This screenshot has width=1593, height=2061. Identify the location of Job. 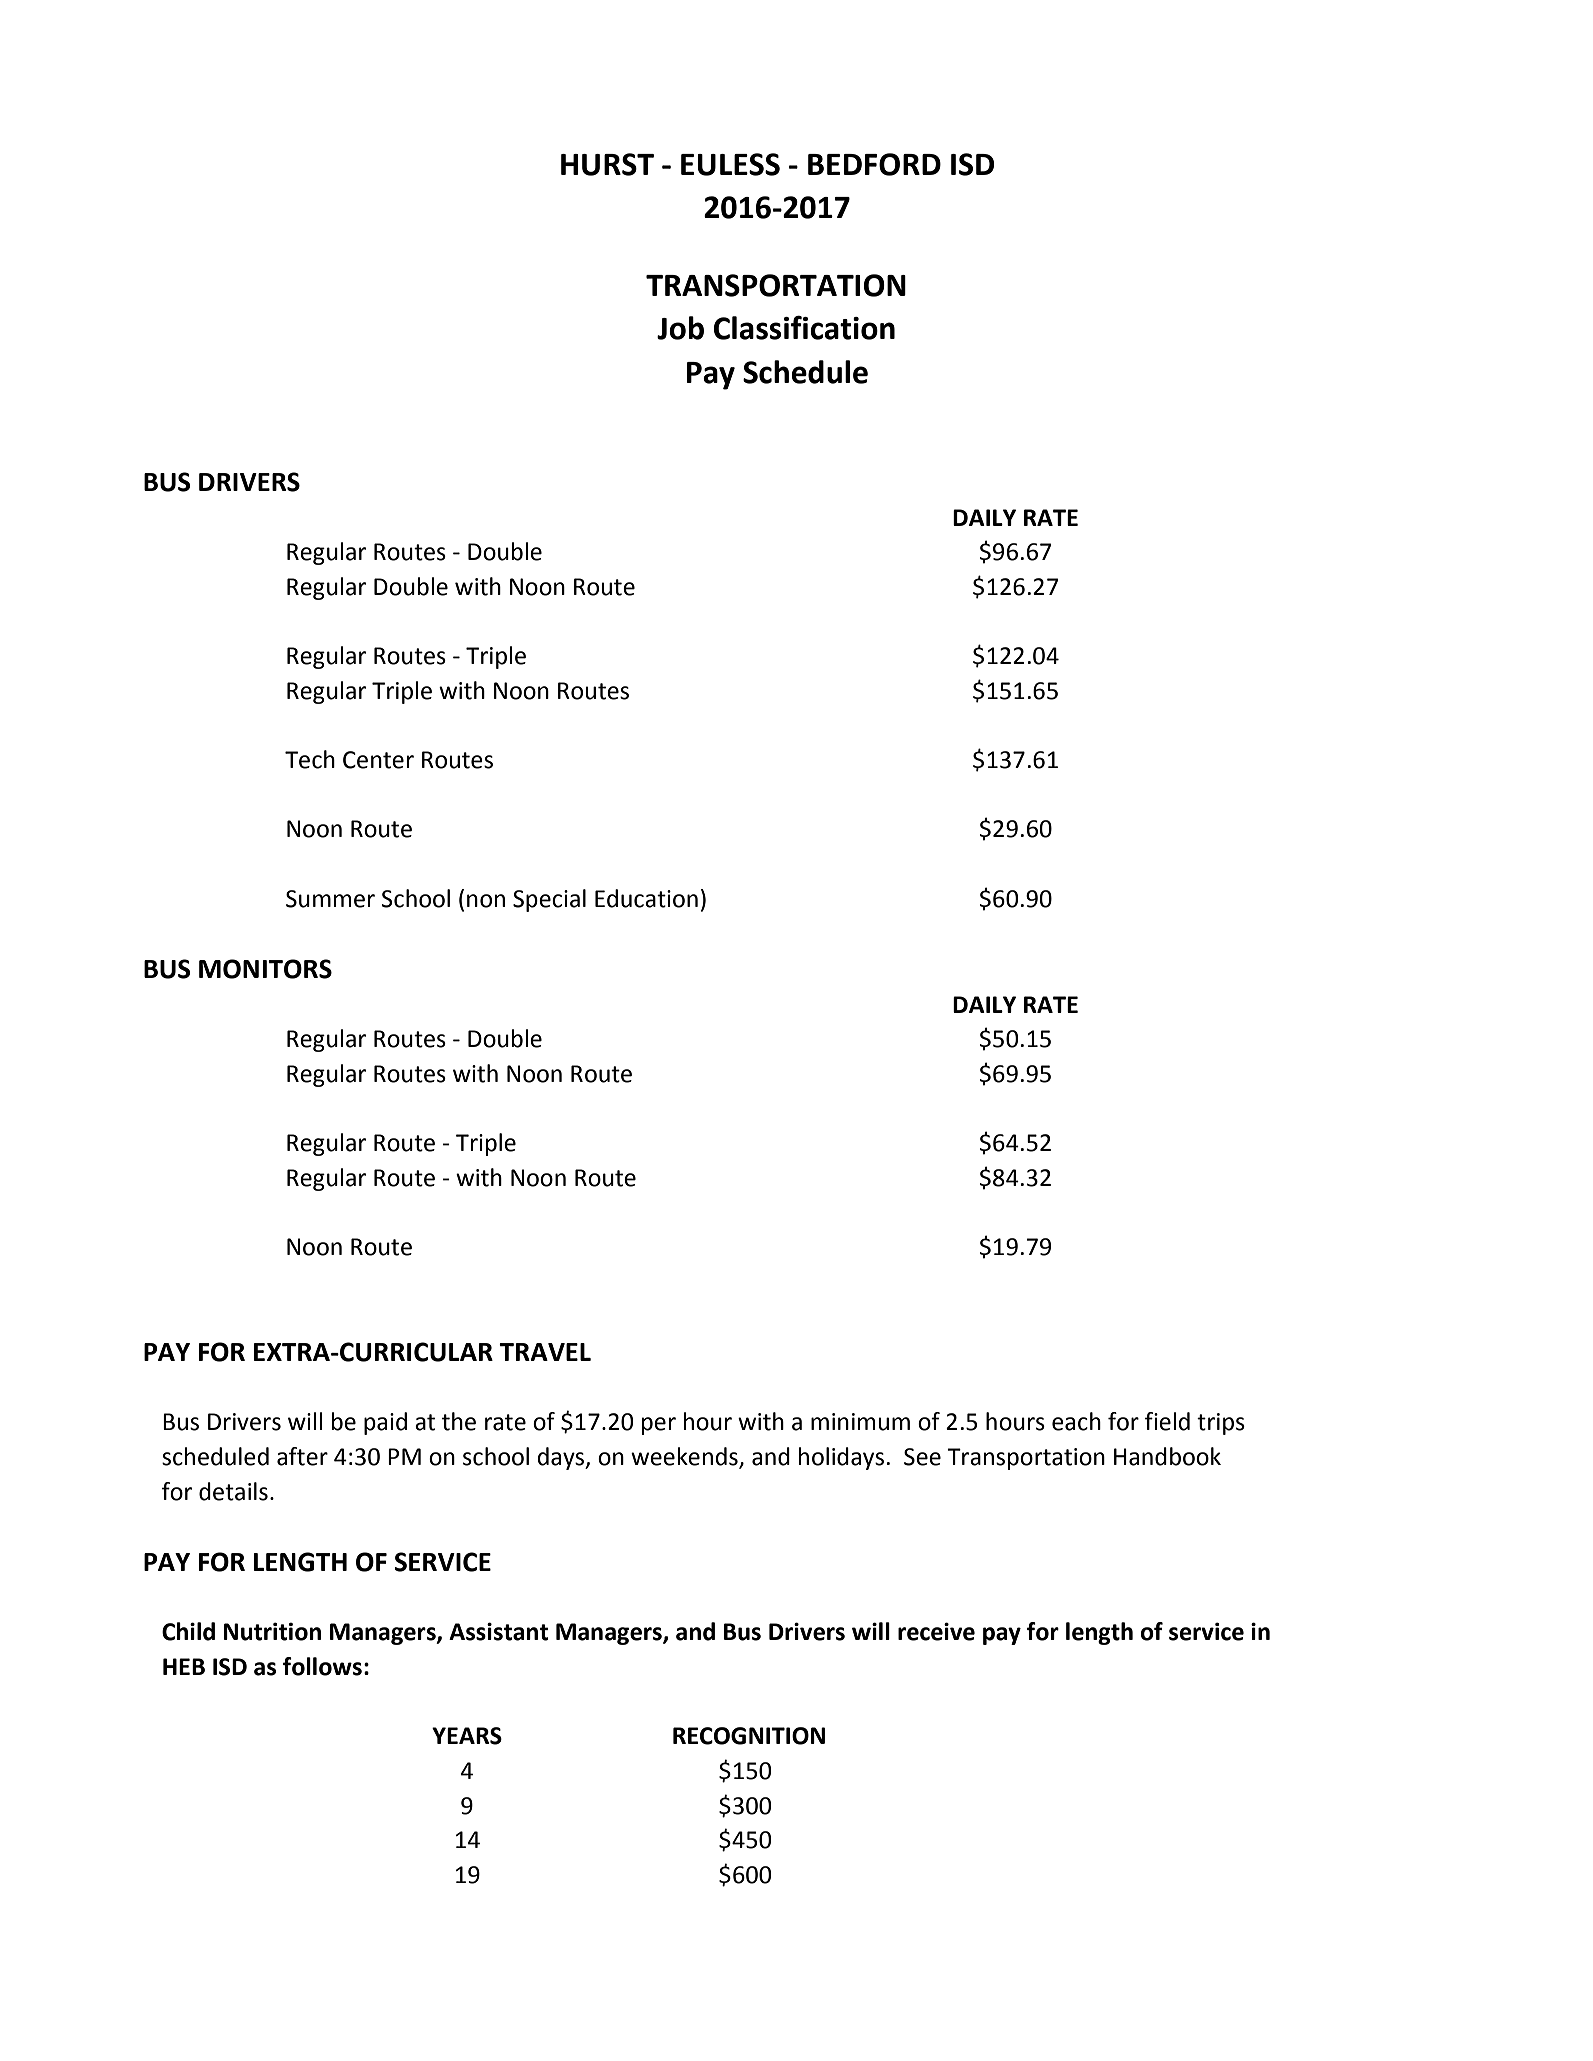
(680, 328).
